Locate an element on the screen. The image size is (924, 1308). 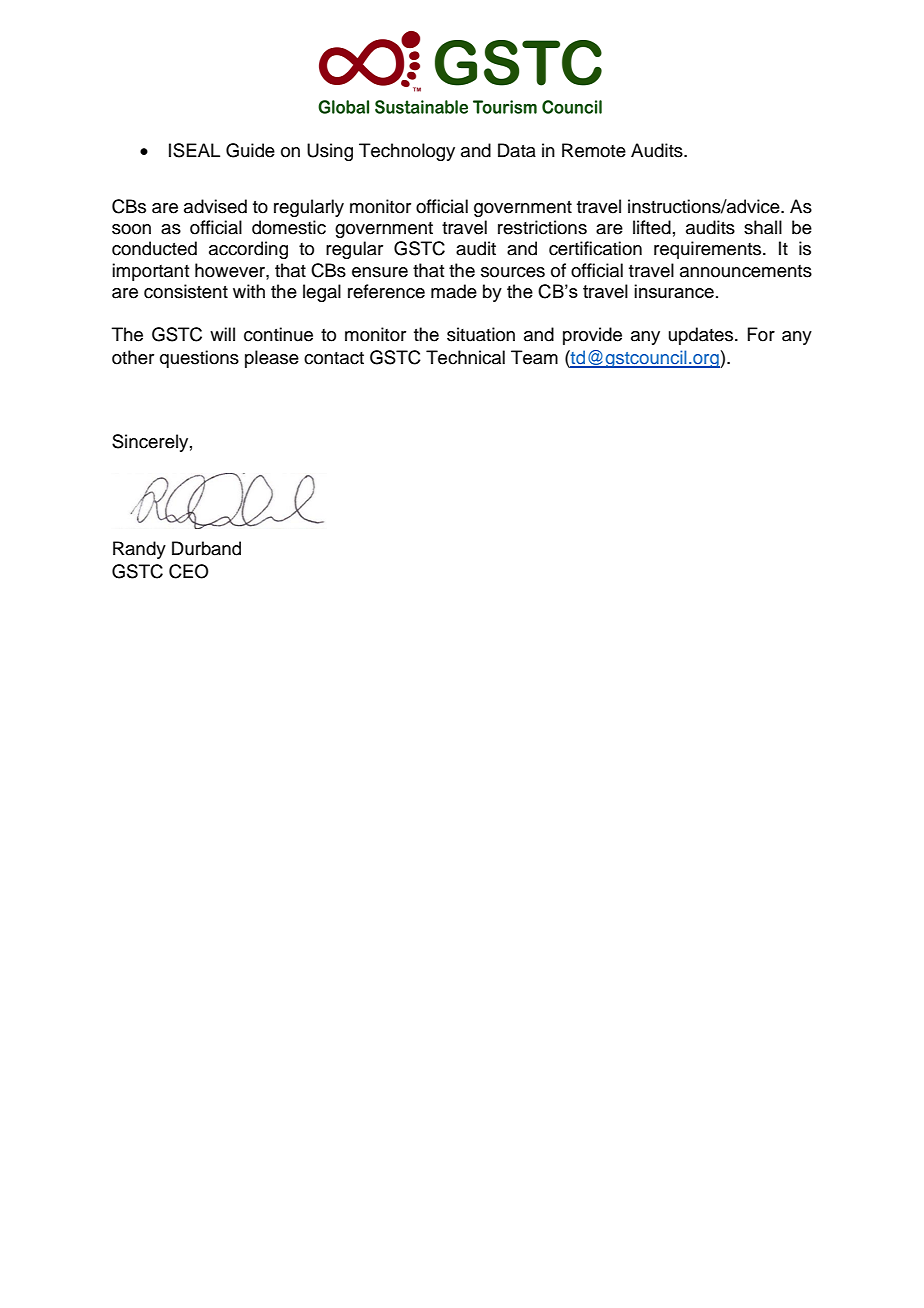
Remote is located at coordinates (594, 150).
